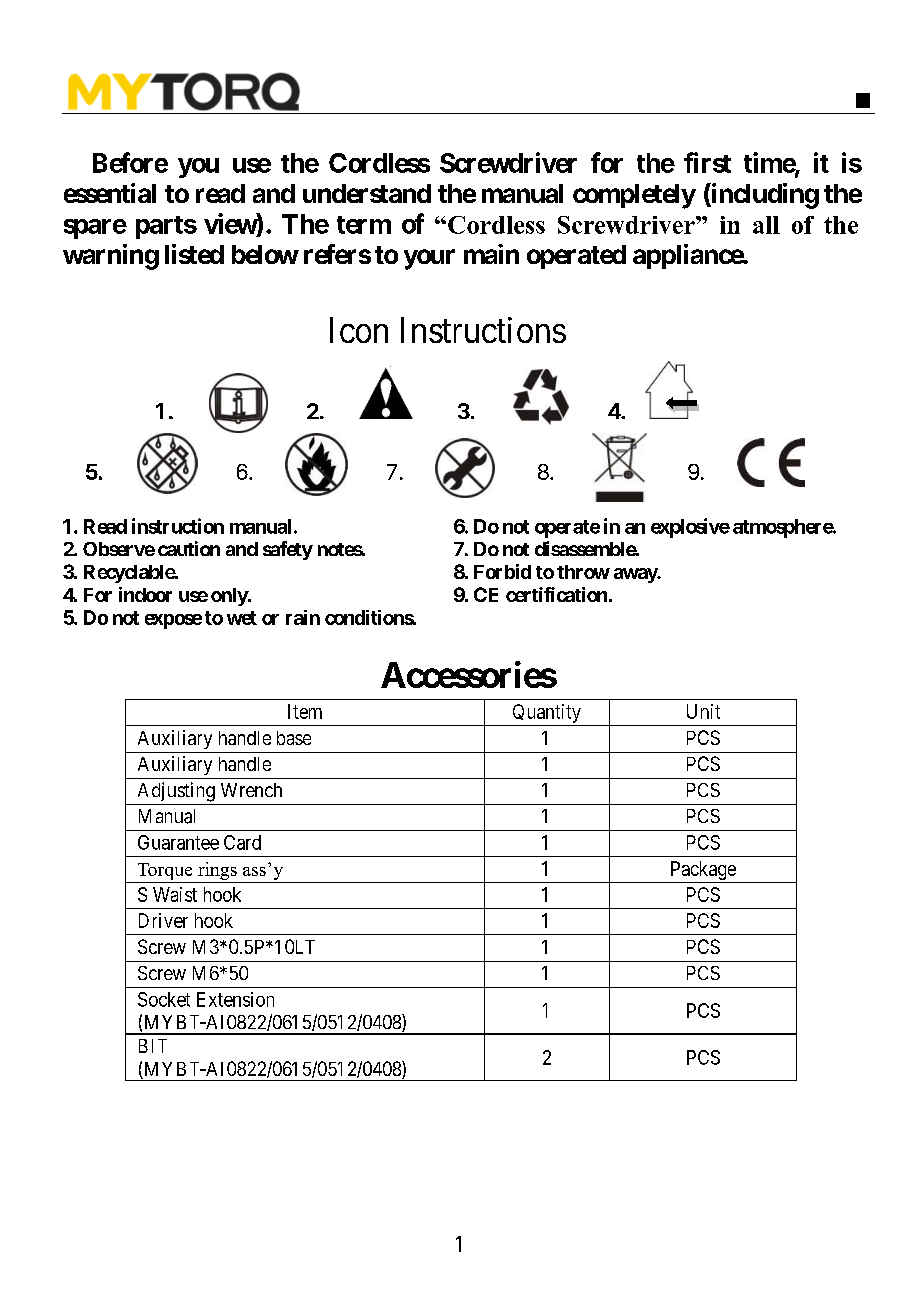 The image size is (924, 1313). Describe the element at coordinates (690, 528) in the document. I see `explosive` at that location.
